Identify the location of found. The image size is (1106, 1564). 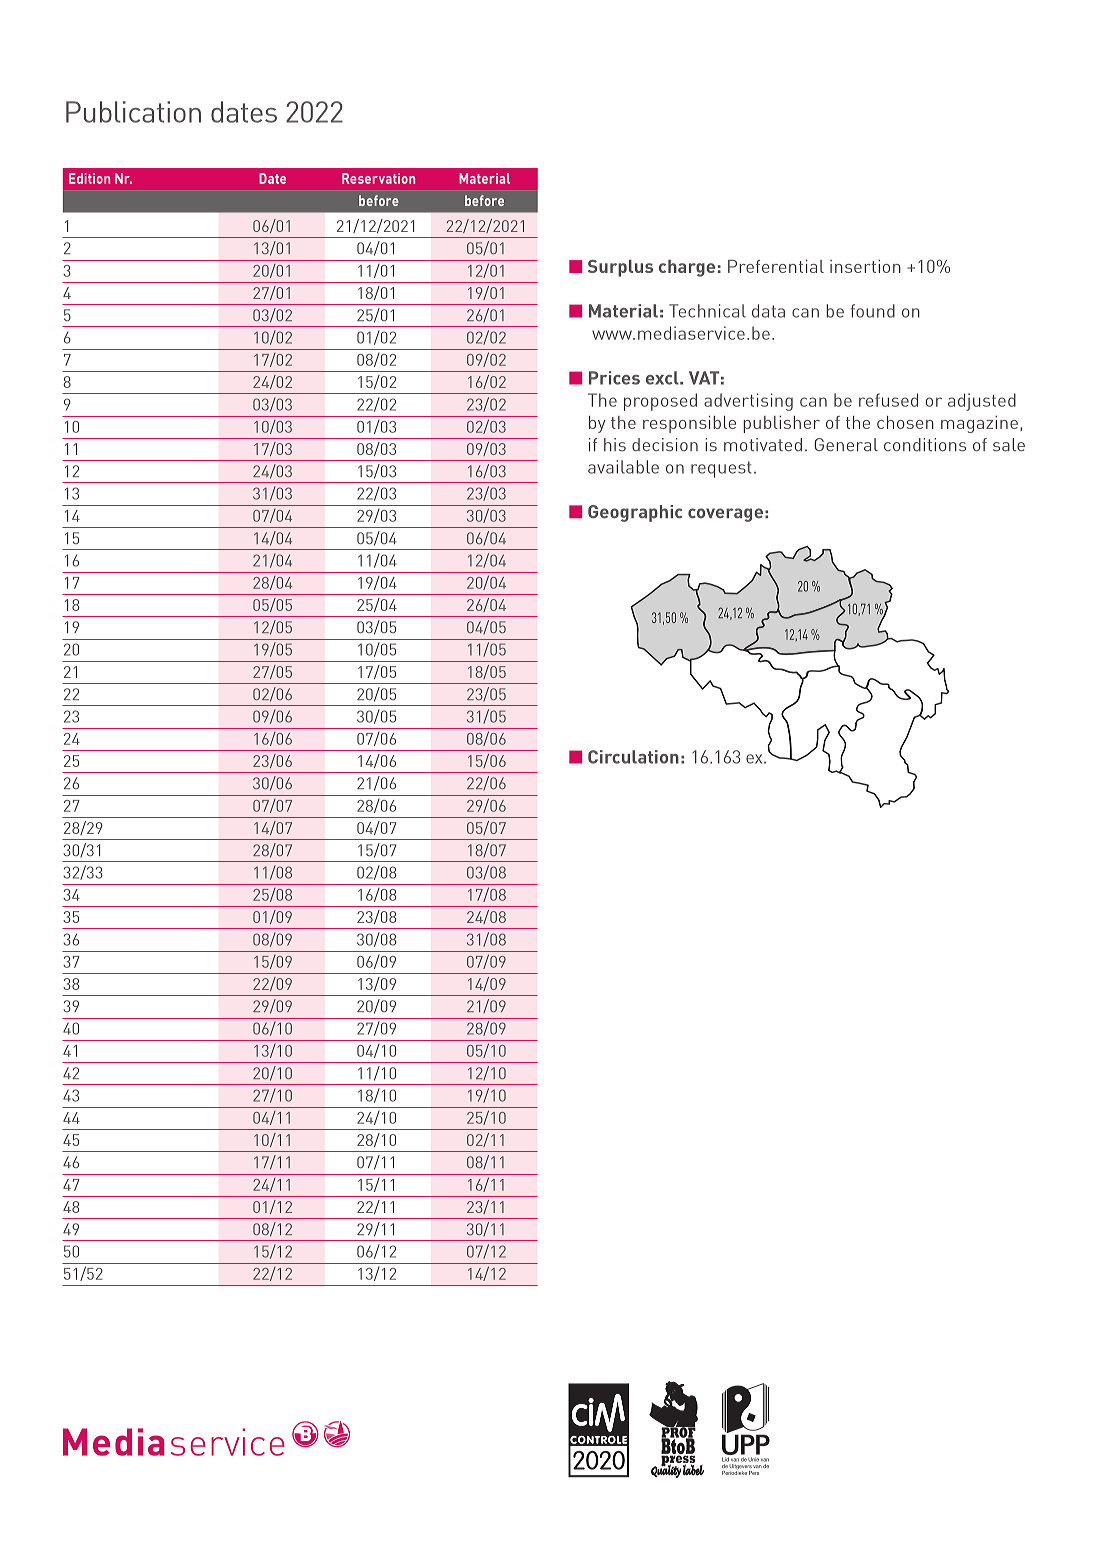
(873, 311).
